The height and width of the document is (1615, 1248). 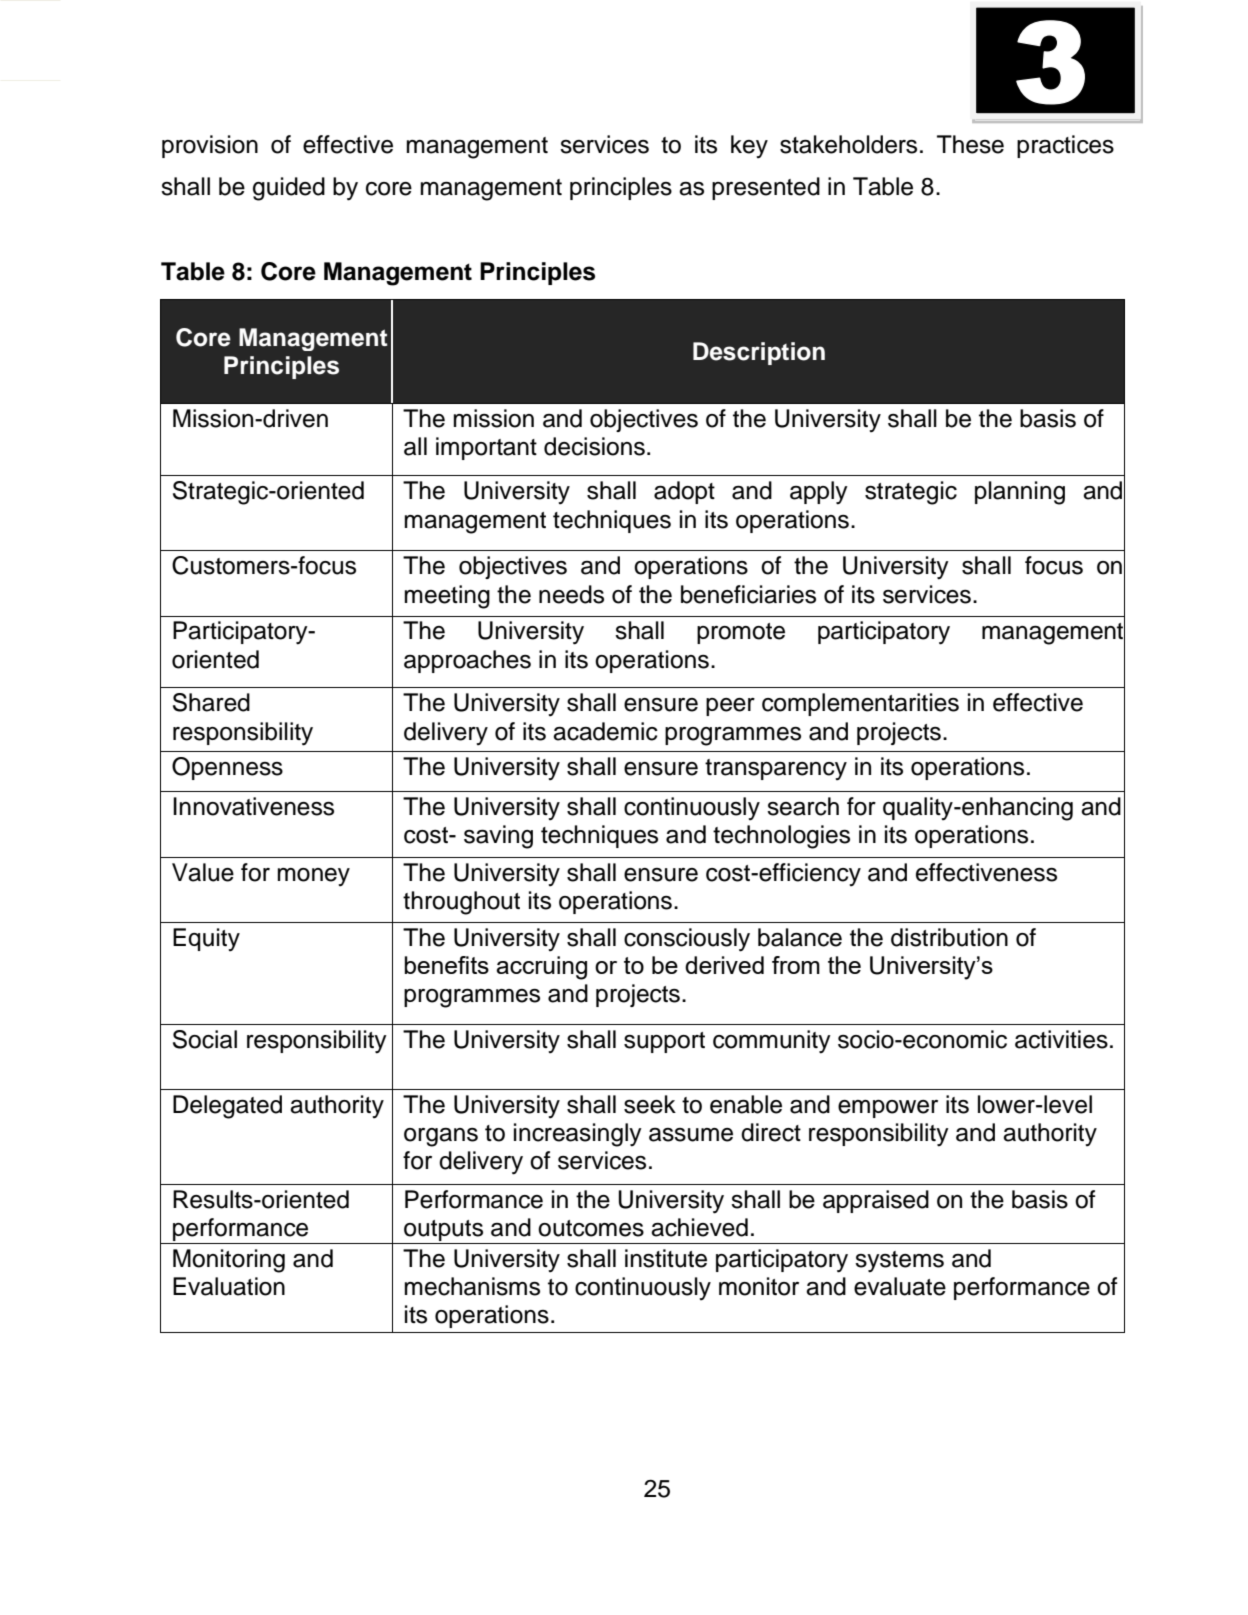 What do you see at coordinates (605, 731) in the document?
I see `academic` at bounding box center [605, 731].
